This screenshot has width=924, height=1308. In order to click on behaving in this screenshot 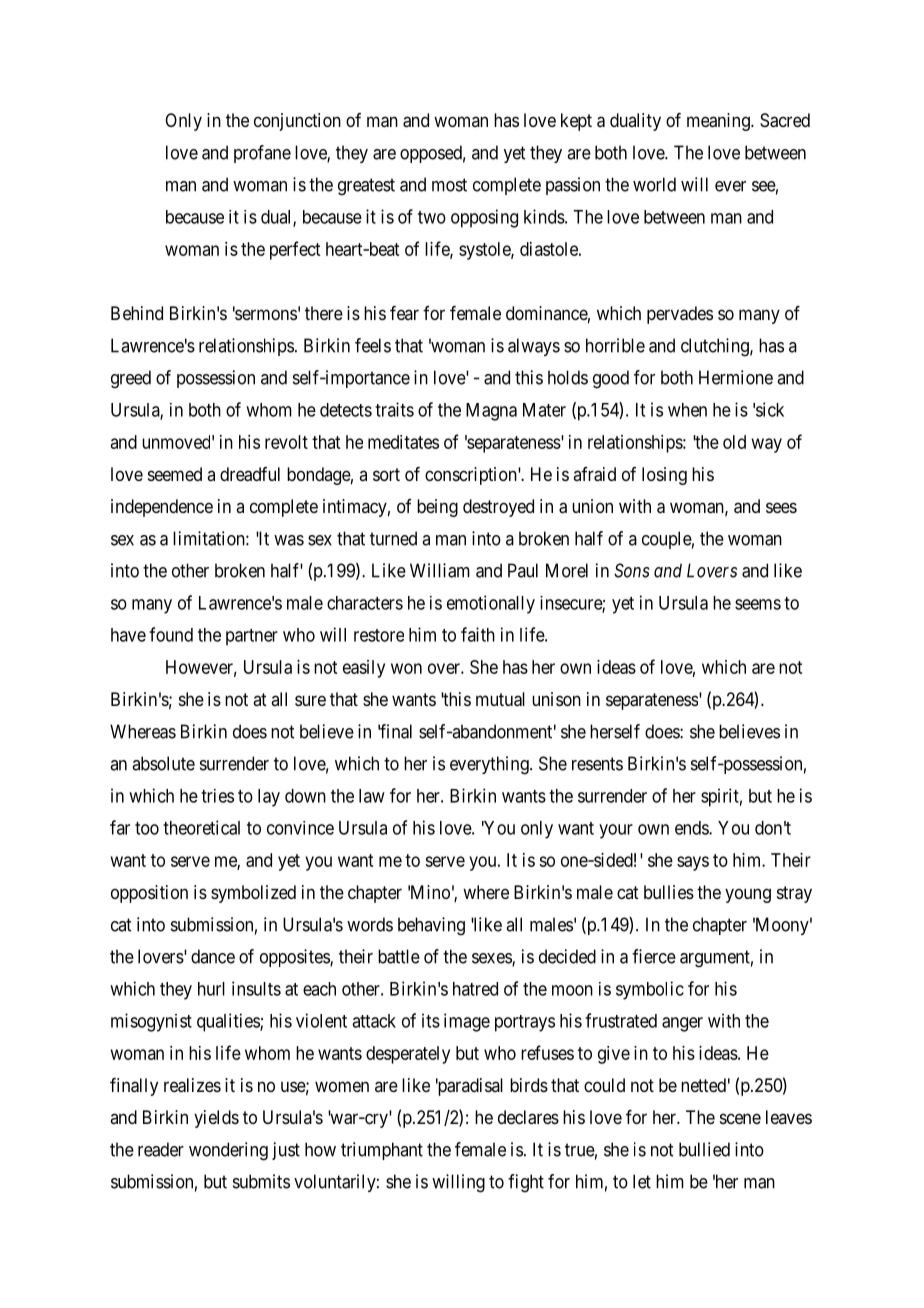, I will do `click(431, 926)`.
